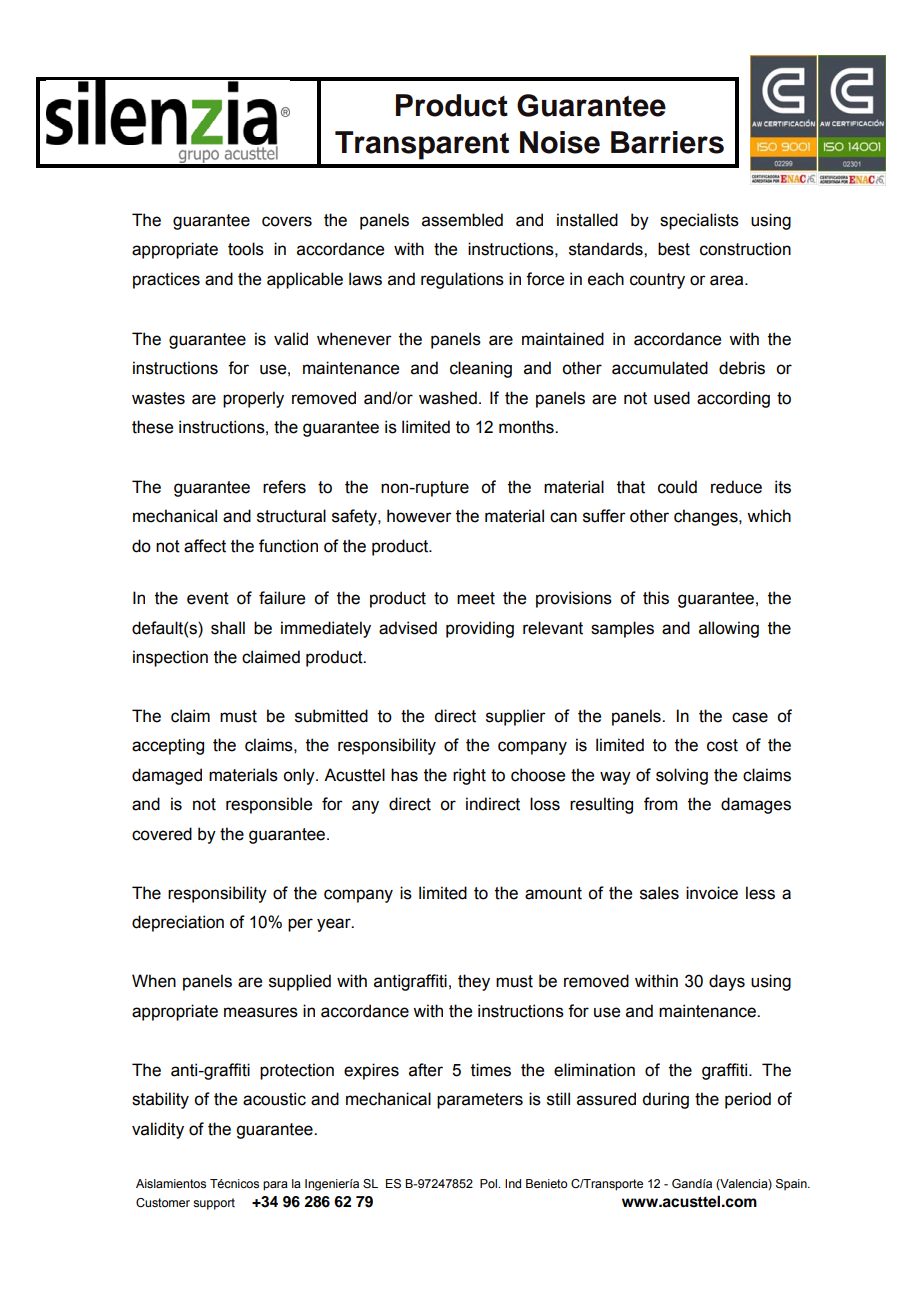 The height and width of the page is (1308, 924). Describe the element at coordinates (178, 923) in the page. I see `depreciation` at that location.
